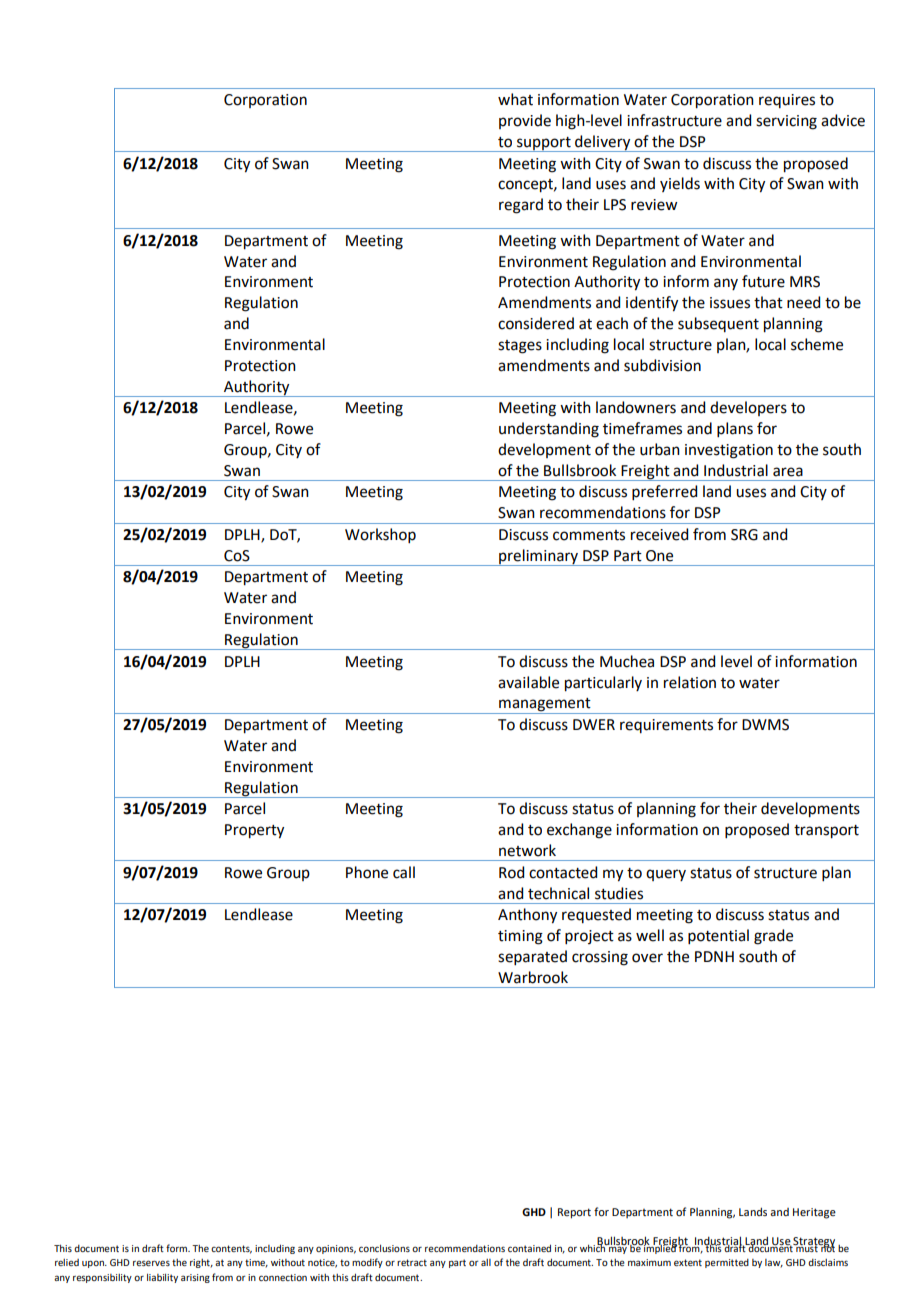 The image size is (924, 1308). What do you see at coordinates (786, 122) in the screenshot?
I see `servicing` at bounding box center [786, 122].
